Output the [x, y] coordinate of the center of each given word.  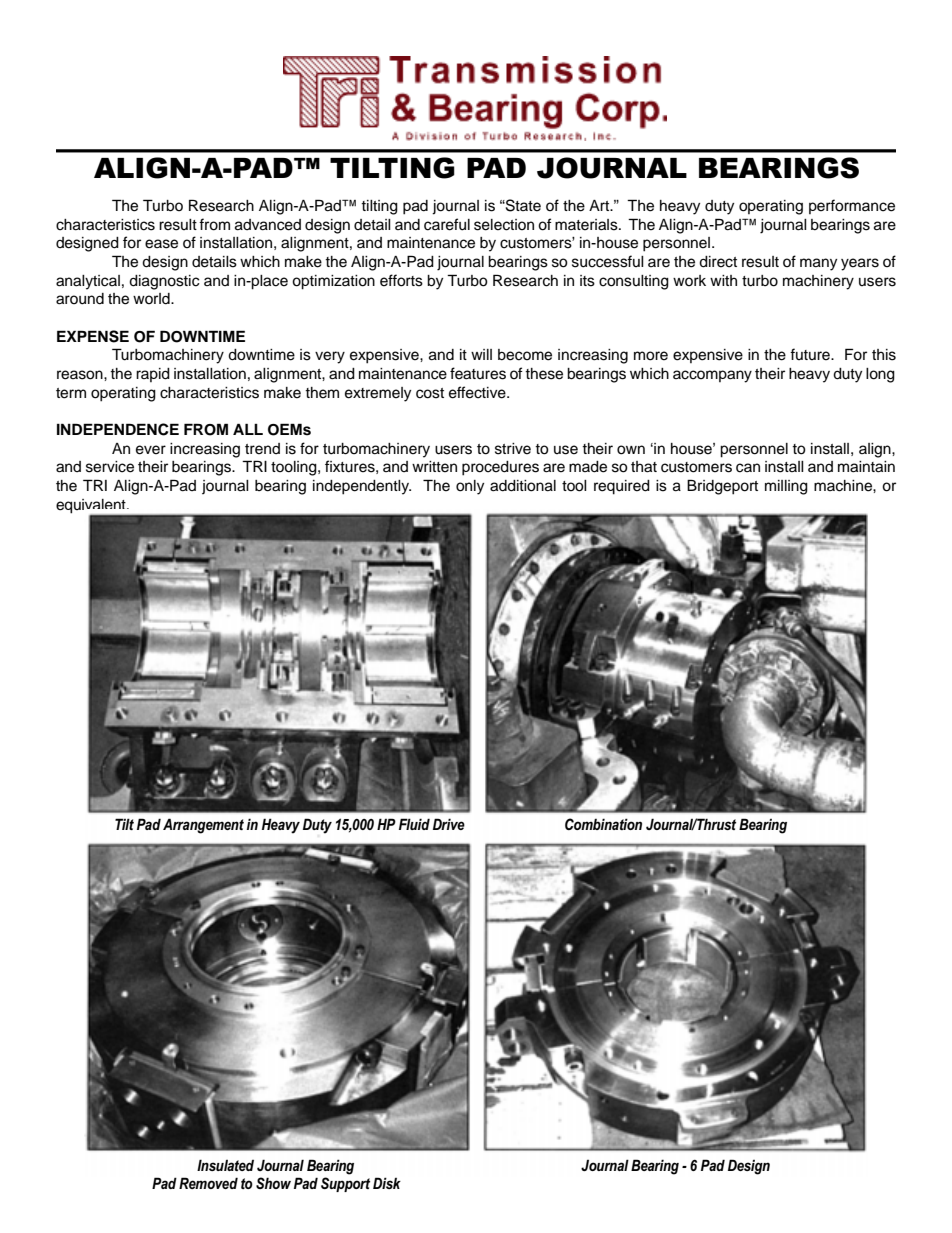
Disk [387, 1183]
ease [161, 244]
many [818, 264]
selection [504, 225]
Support [345, 1184]
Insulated [225, 1165]
